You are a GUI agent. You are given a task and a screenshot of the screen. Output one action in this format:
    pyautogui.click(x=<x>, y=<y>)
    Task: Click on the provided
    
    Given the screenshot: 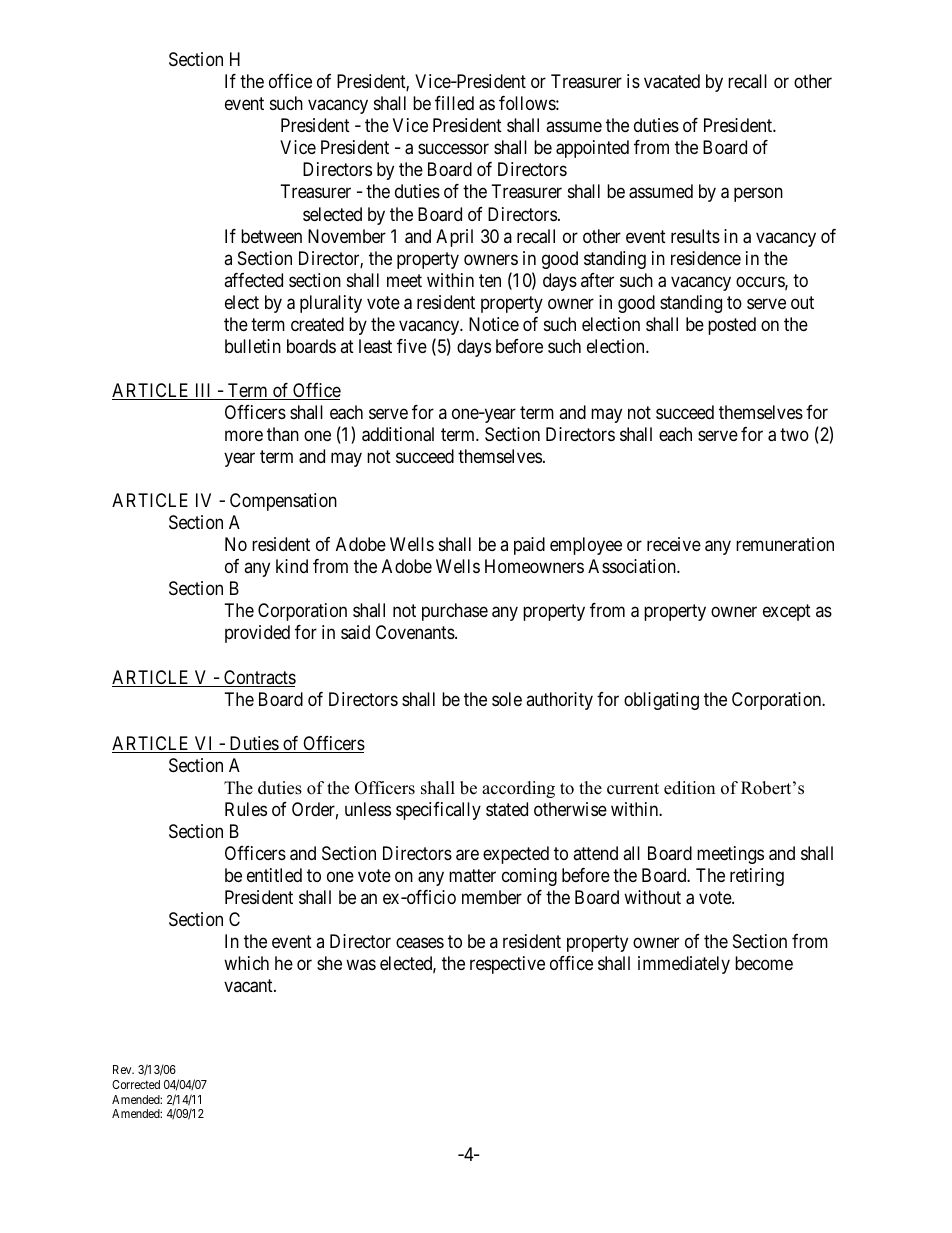 What is the action you would take?
    pyautogui.click(x=257, y=634)
